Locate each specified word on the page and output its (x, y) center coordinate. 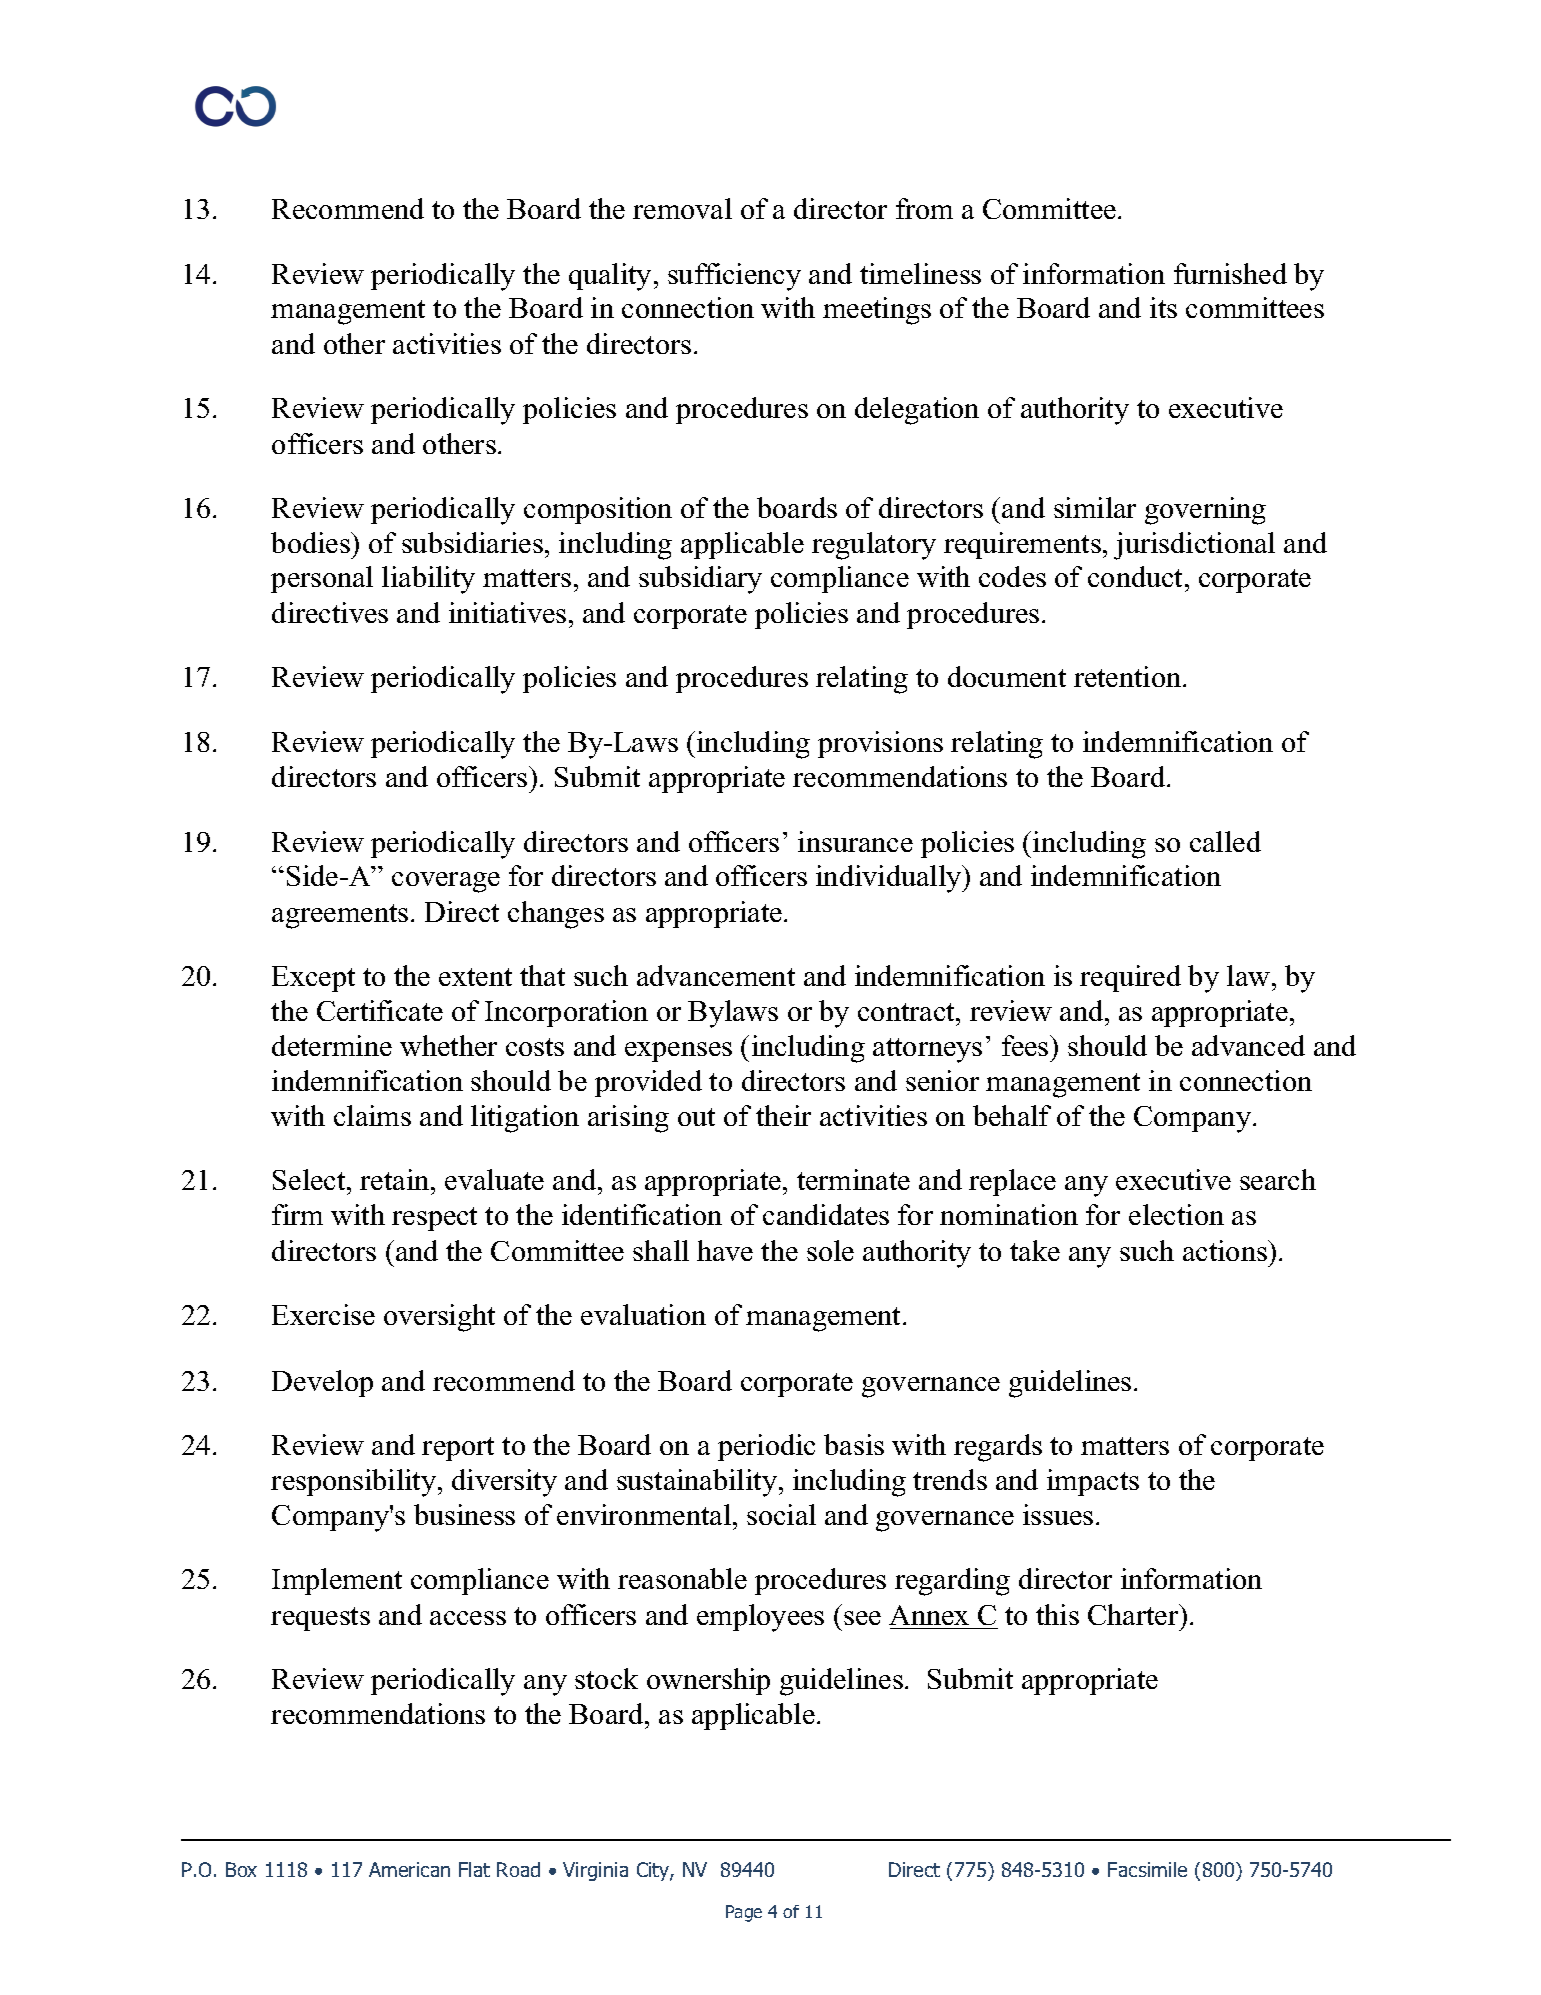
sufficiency (734, 277)
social (781, 1514)
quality (610, 277)
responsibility (355, 1483)
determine (332, 1045)
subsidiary (700, 580)
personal (322, 579)
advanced (1248, 1045)
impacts (1093, 1482)
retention (1129, 676)
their (783, 1115)
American (409, 1869)
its (1163, 307)
